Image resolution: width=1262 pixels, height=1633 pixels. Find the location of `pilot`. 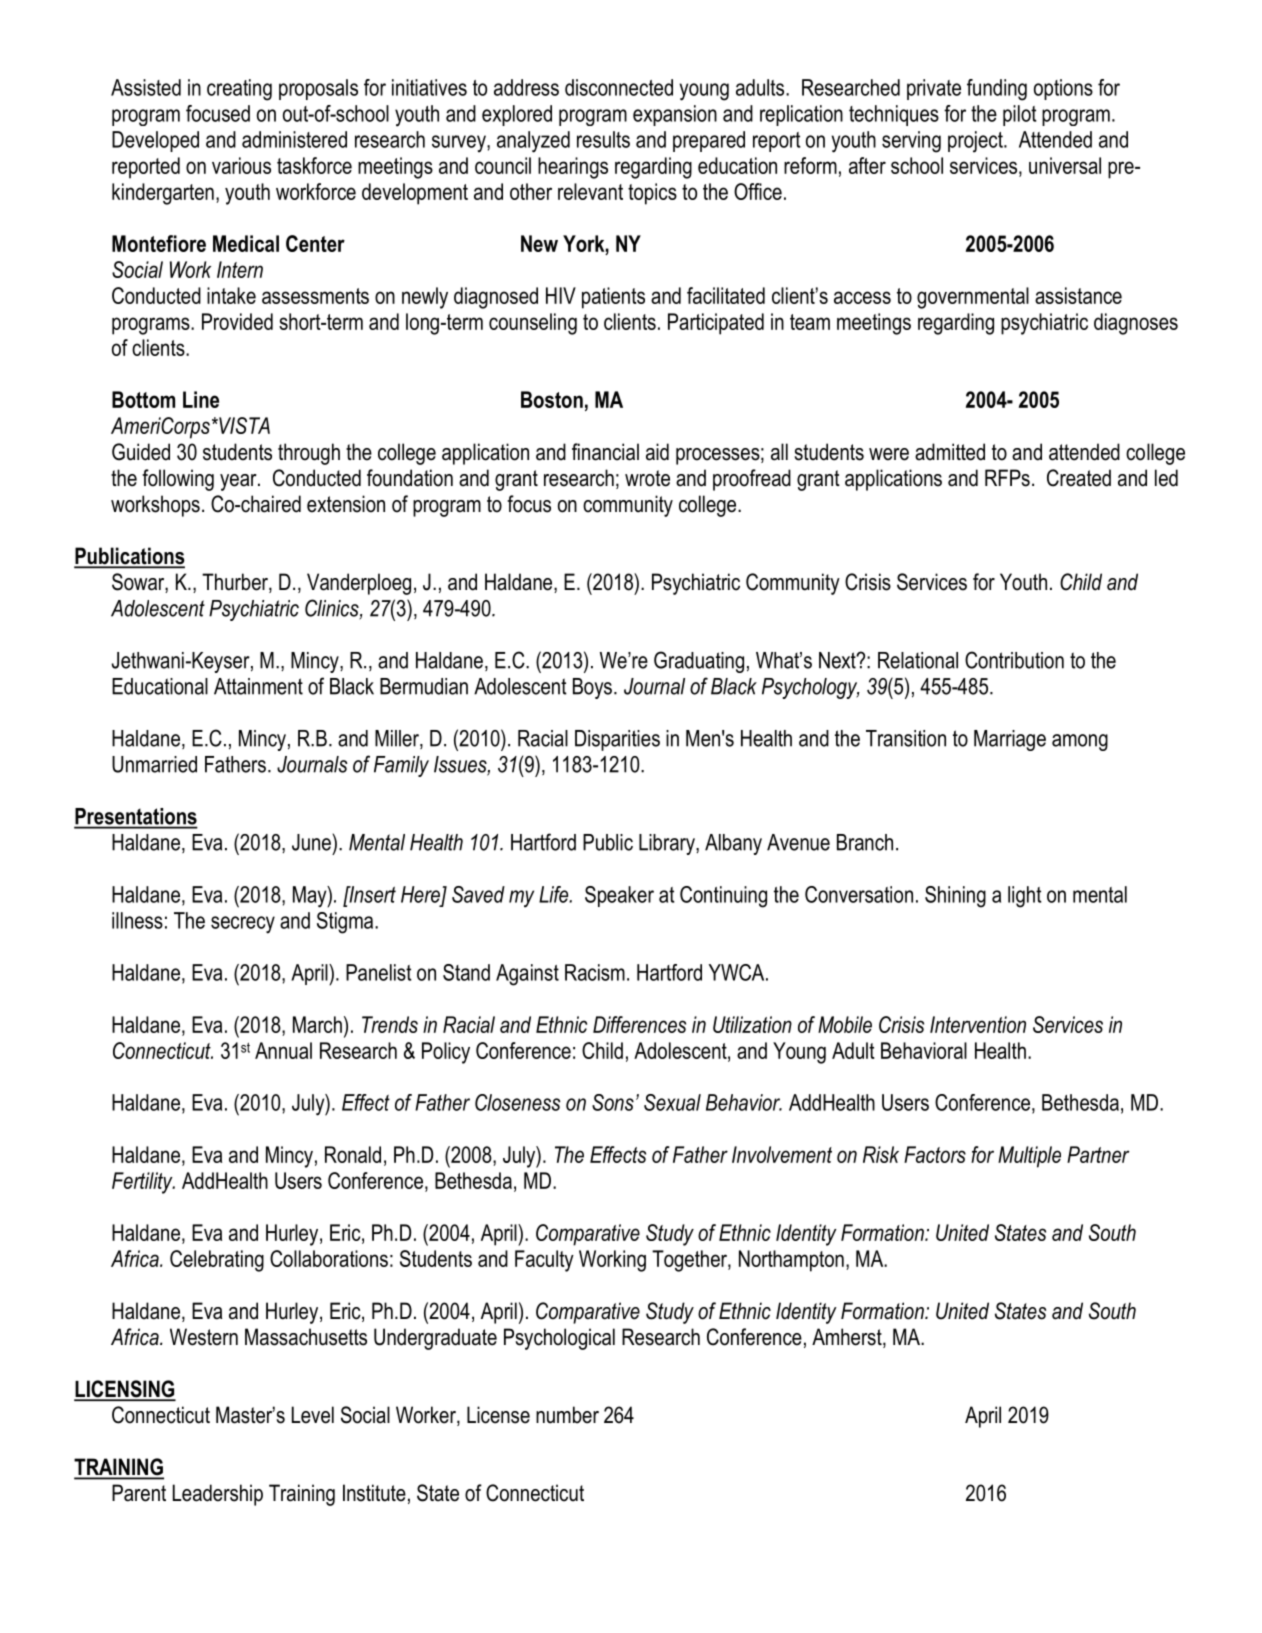

pilot is located at coordinates (1020, 115).
